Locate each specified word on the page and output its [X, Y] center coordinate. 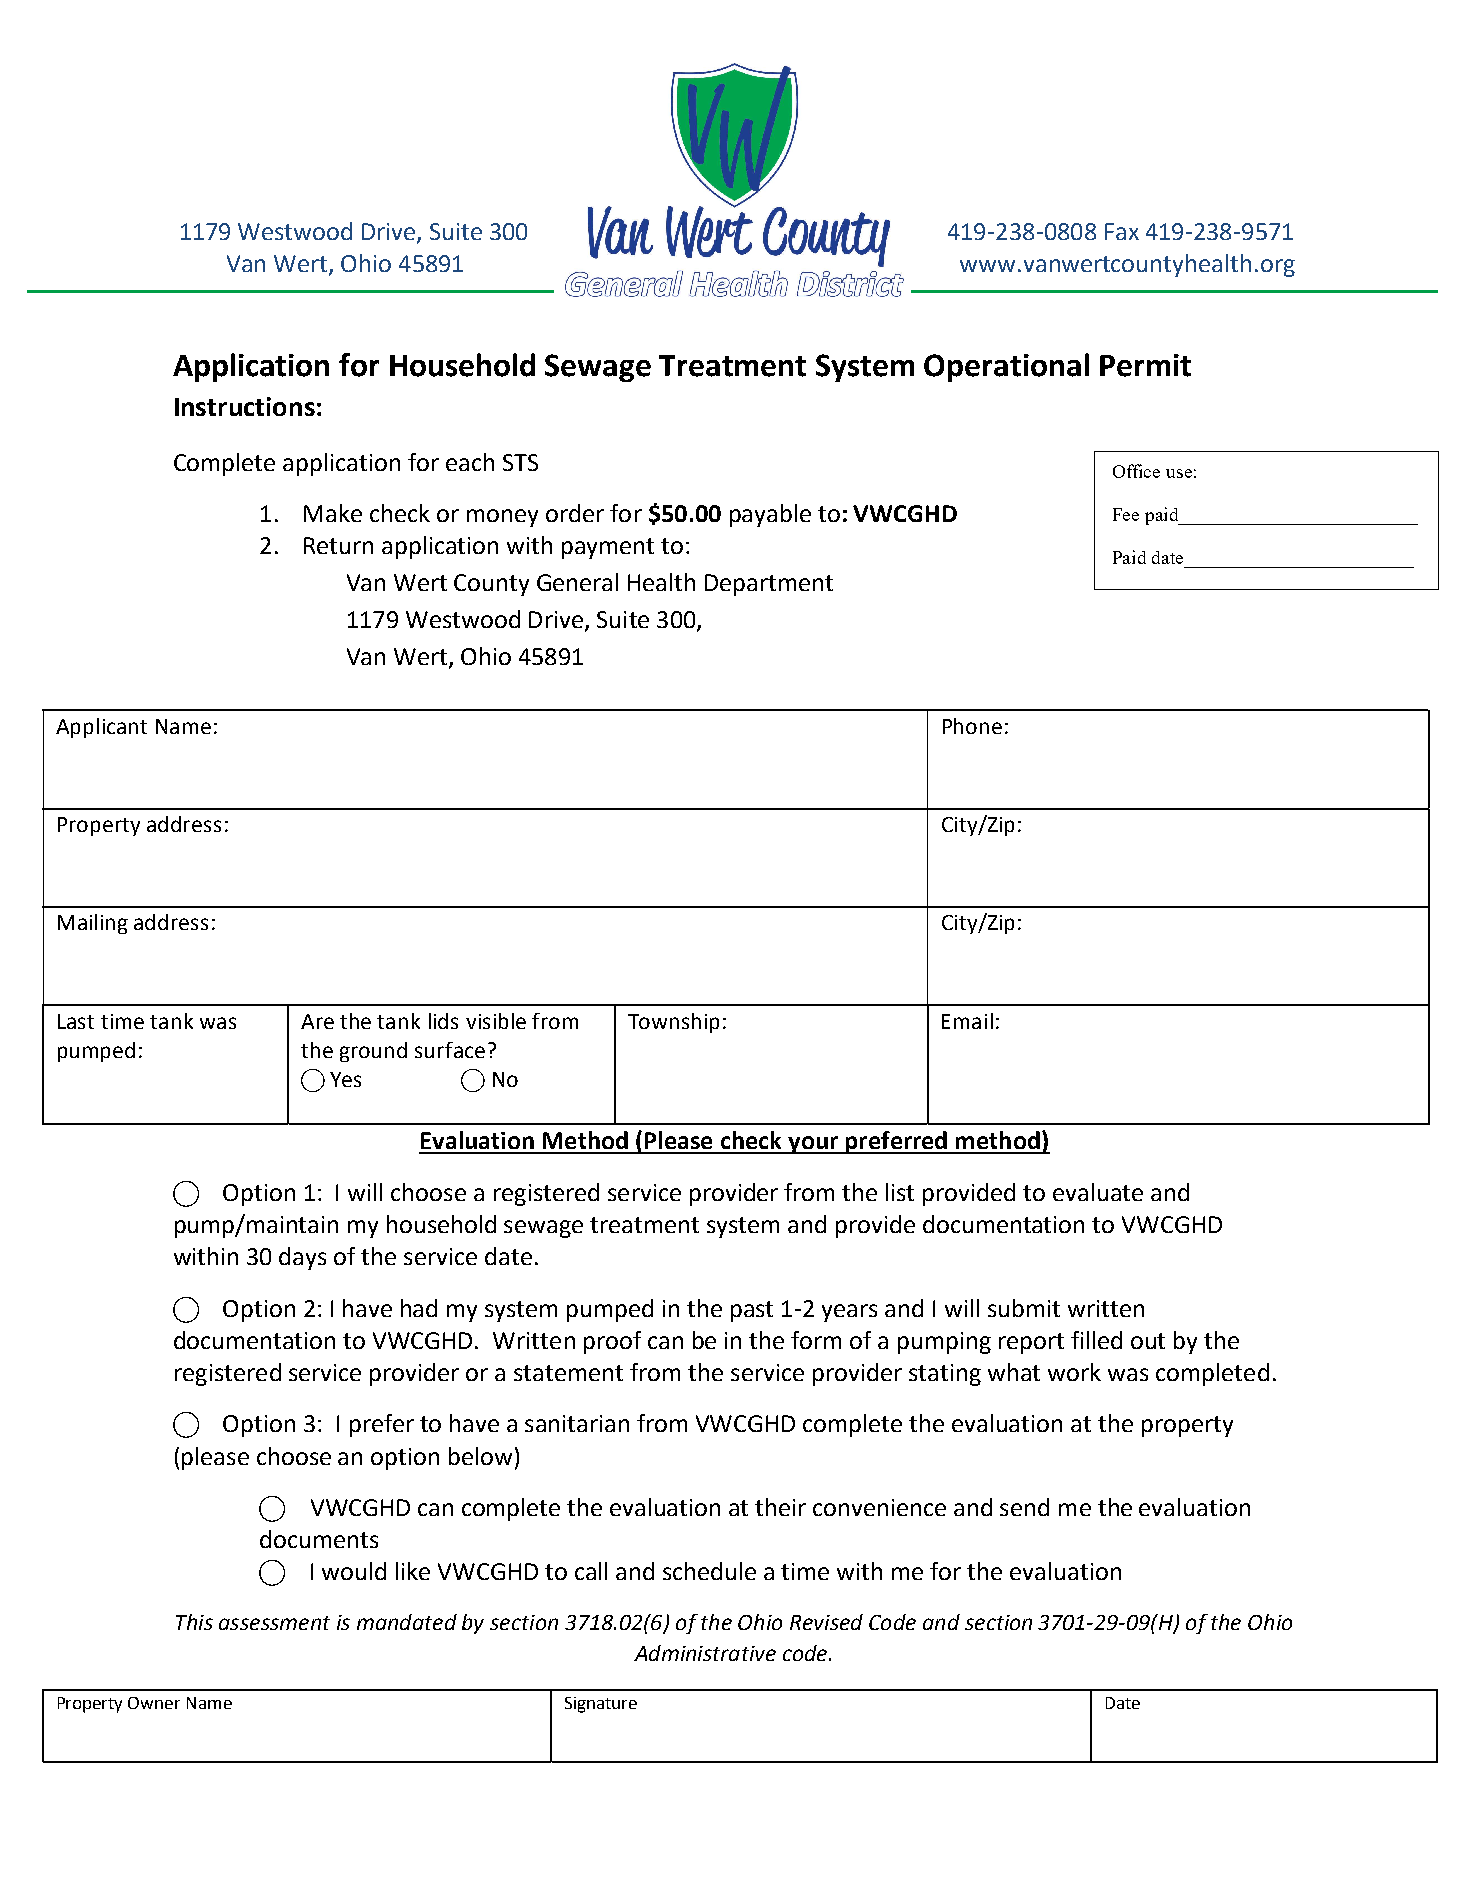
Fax [1122, 231]
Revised [826, 1622]
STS [520, 462]
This [194, 1622]
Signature [601, 1705]
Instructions [245, 406]
